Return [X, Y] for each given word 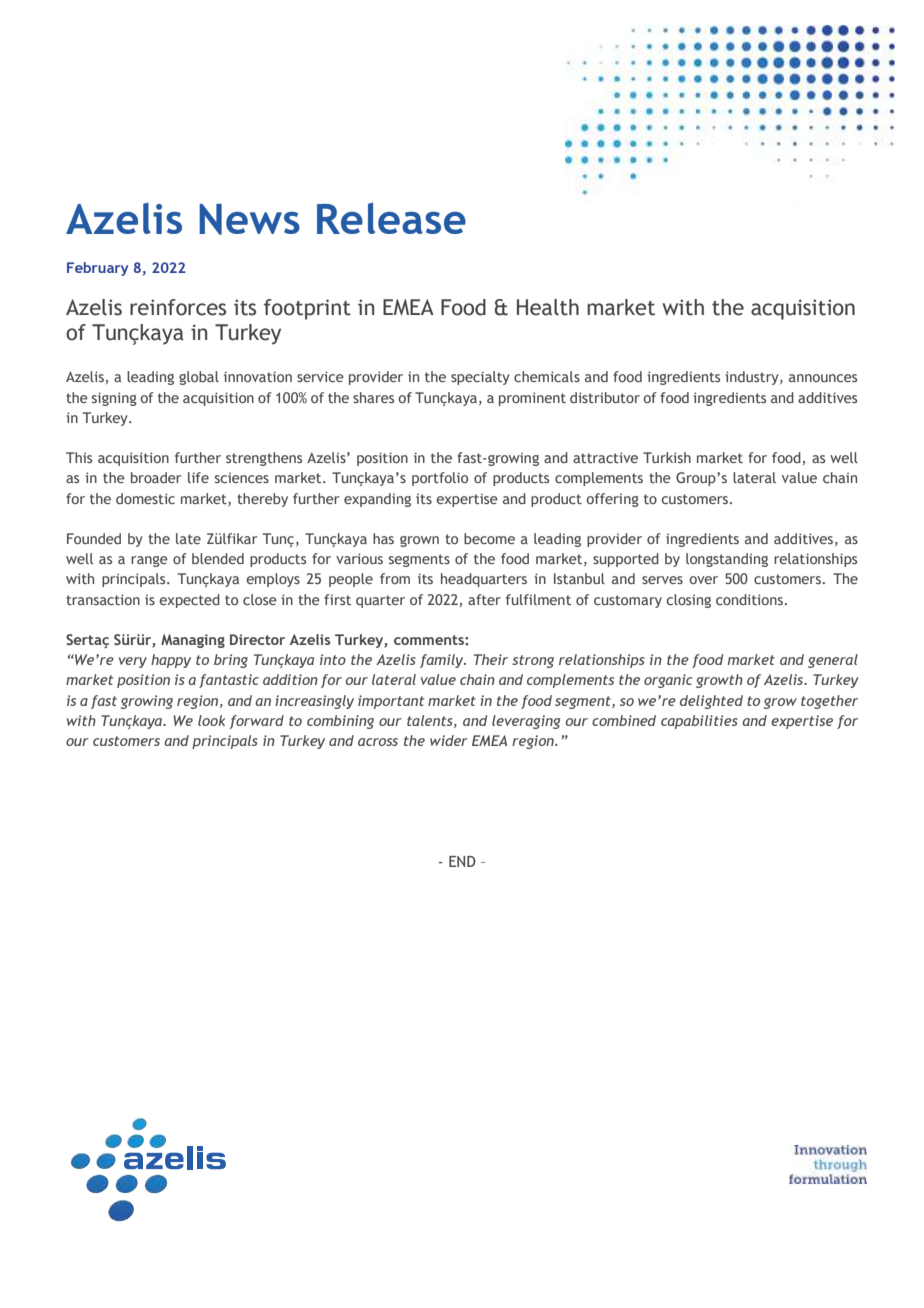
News [249, 219]
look [211, 720]
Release [391, 218]
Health [548, 307]
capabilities [699, 722]
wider [449, 740]
